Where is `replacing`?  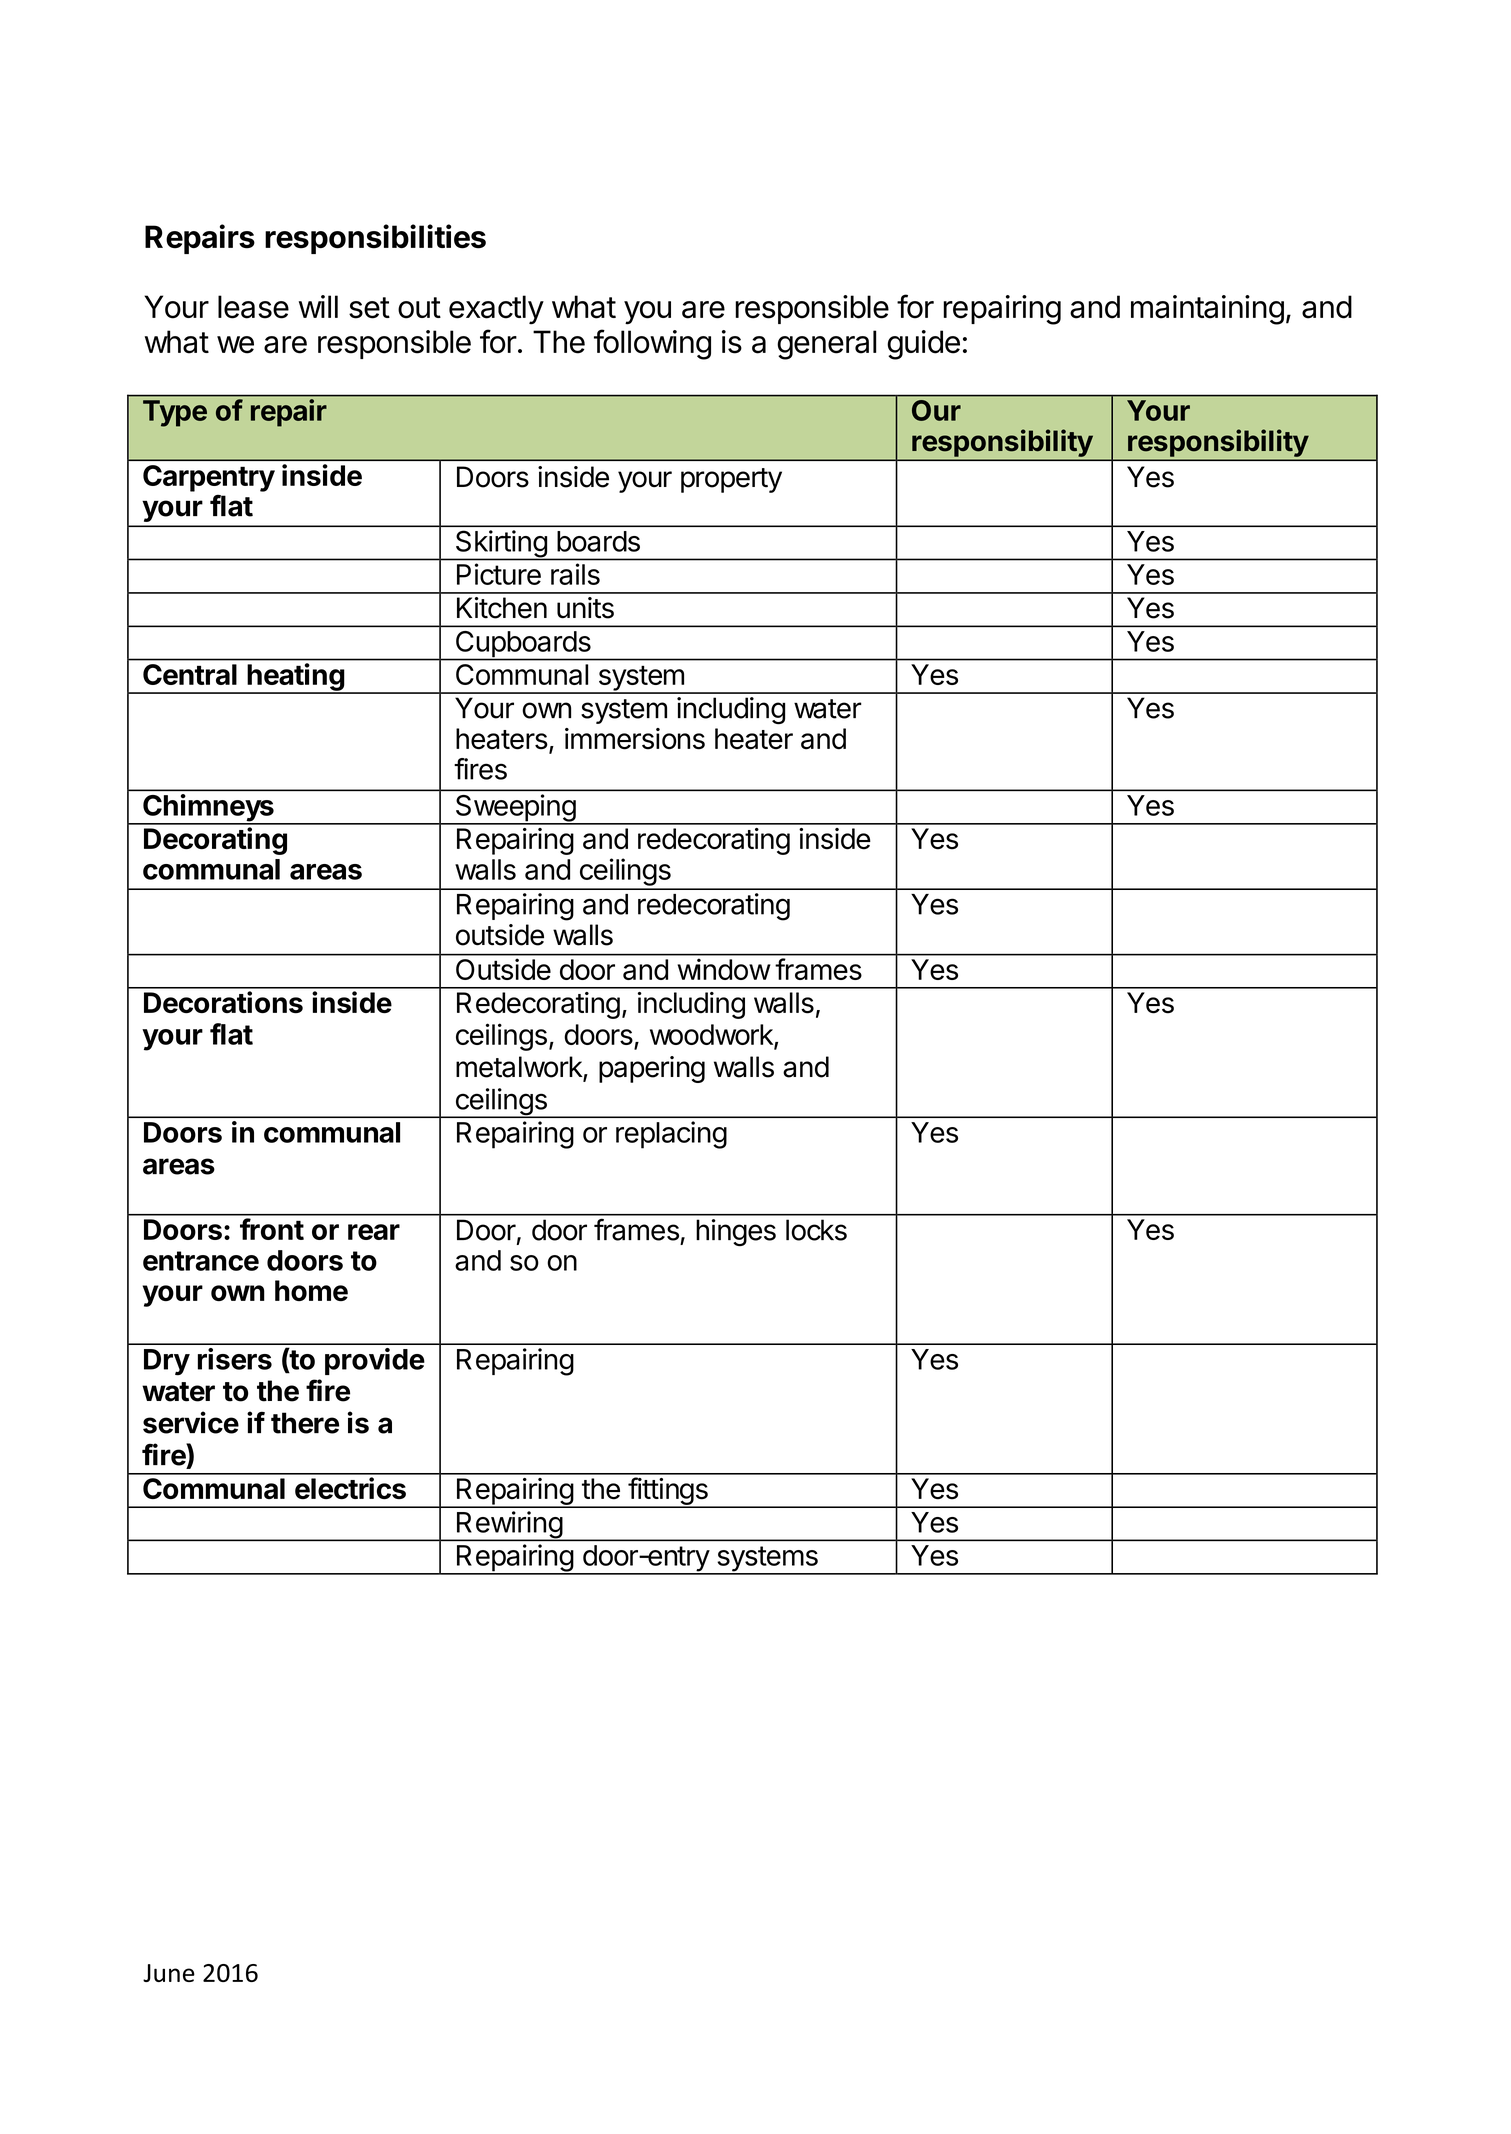
replacing is located at coordinates (671, 1135).
